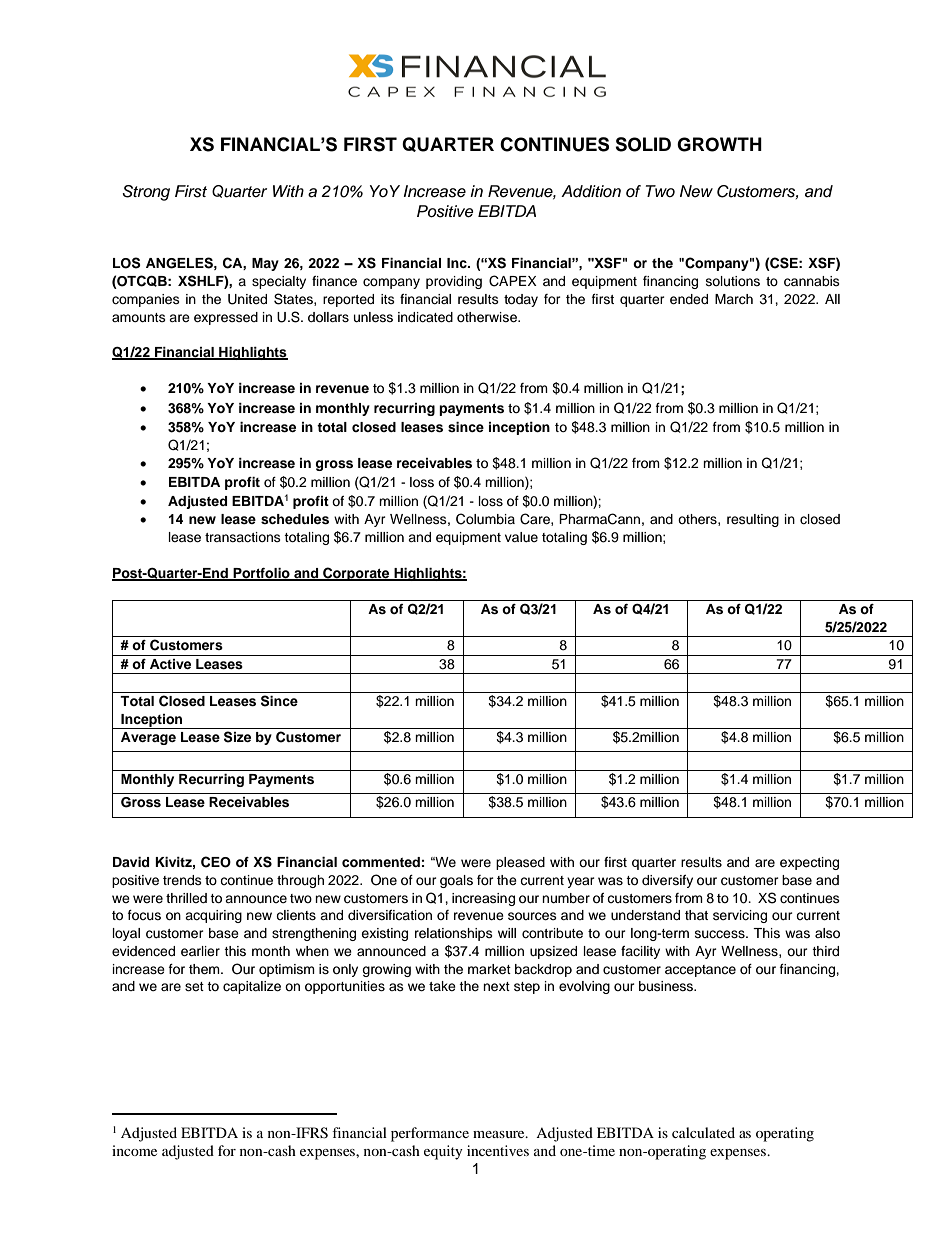  What do you see at coordinates (170, 664) in the document?
I see `Active` at bounding box center [170, 664].
